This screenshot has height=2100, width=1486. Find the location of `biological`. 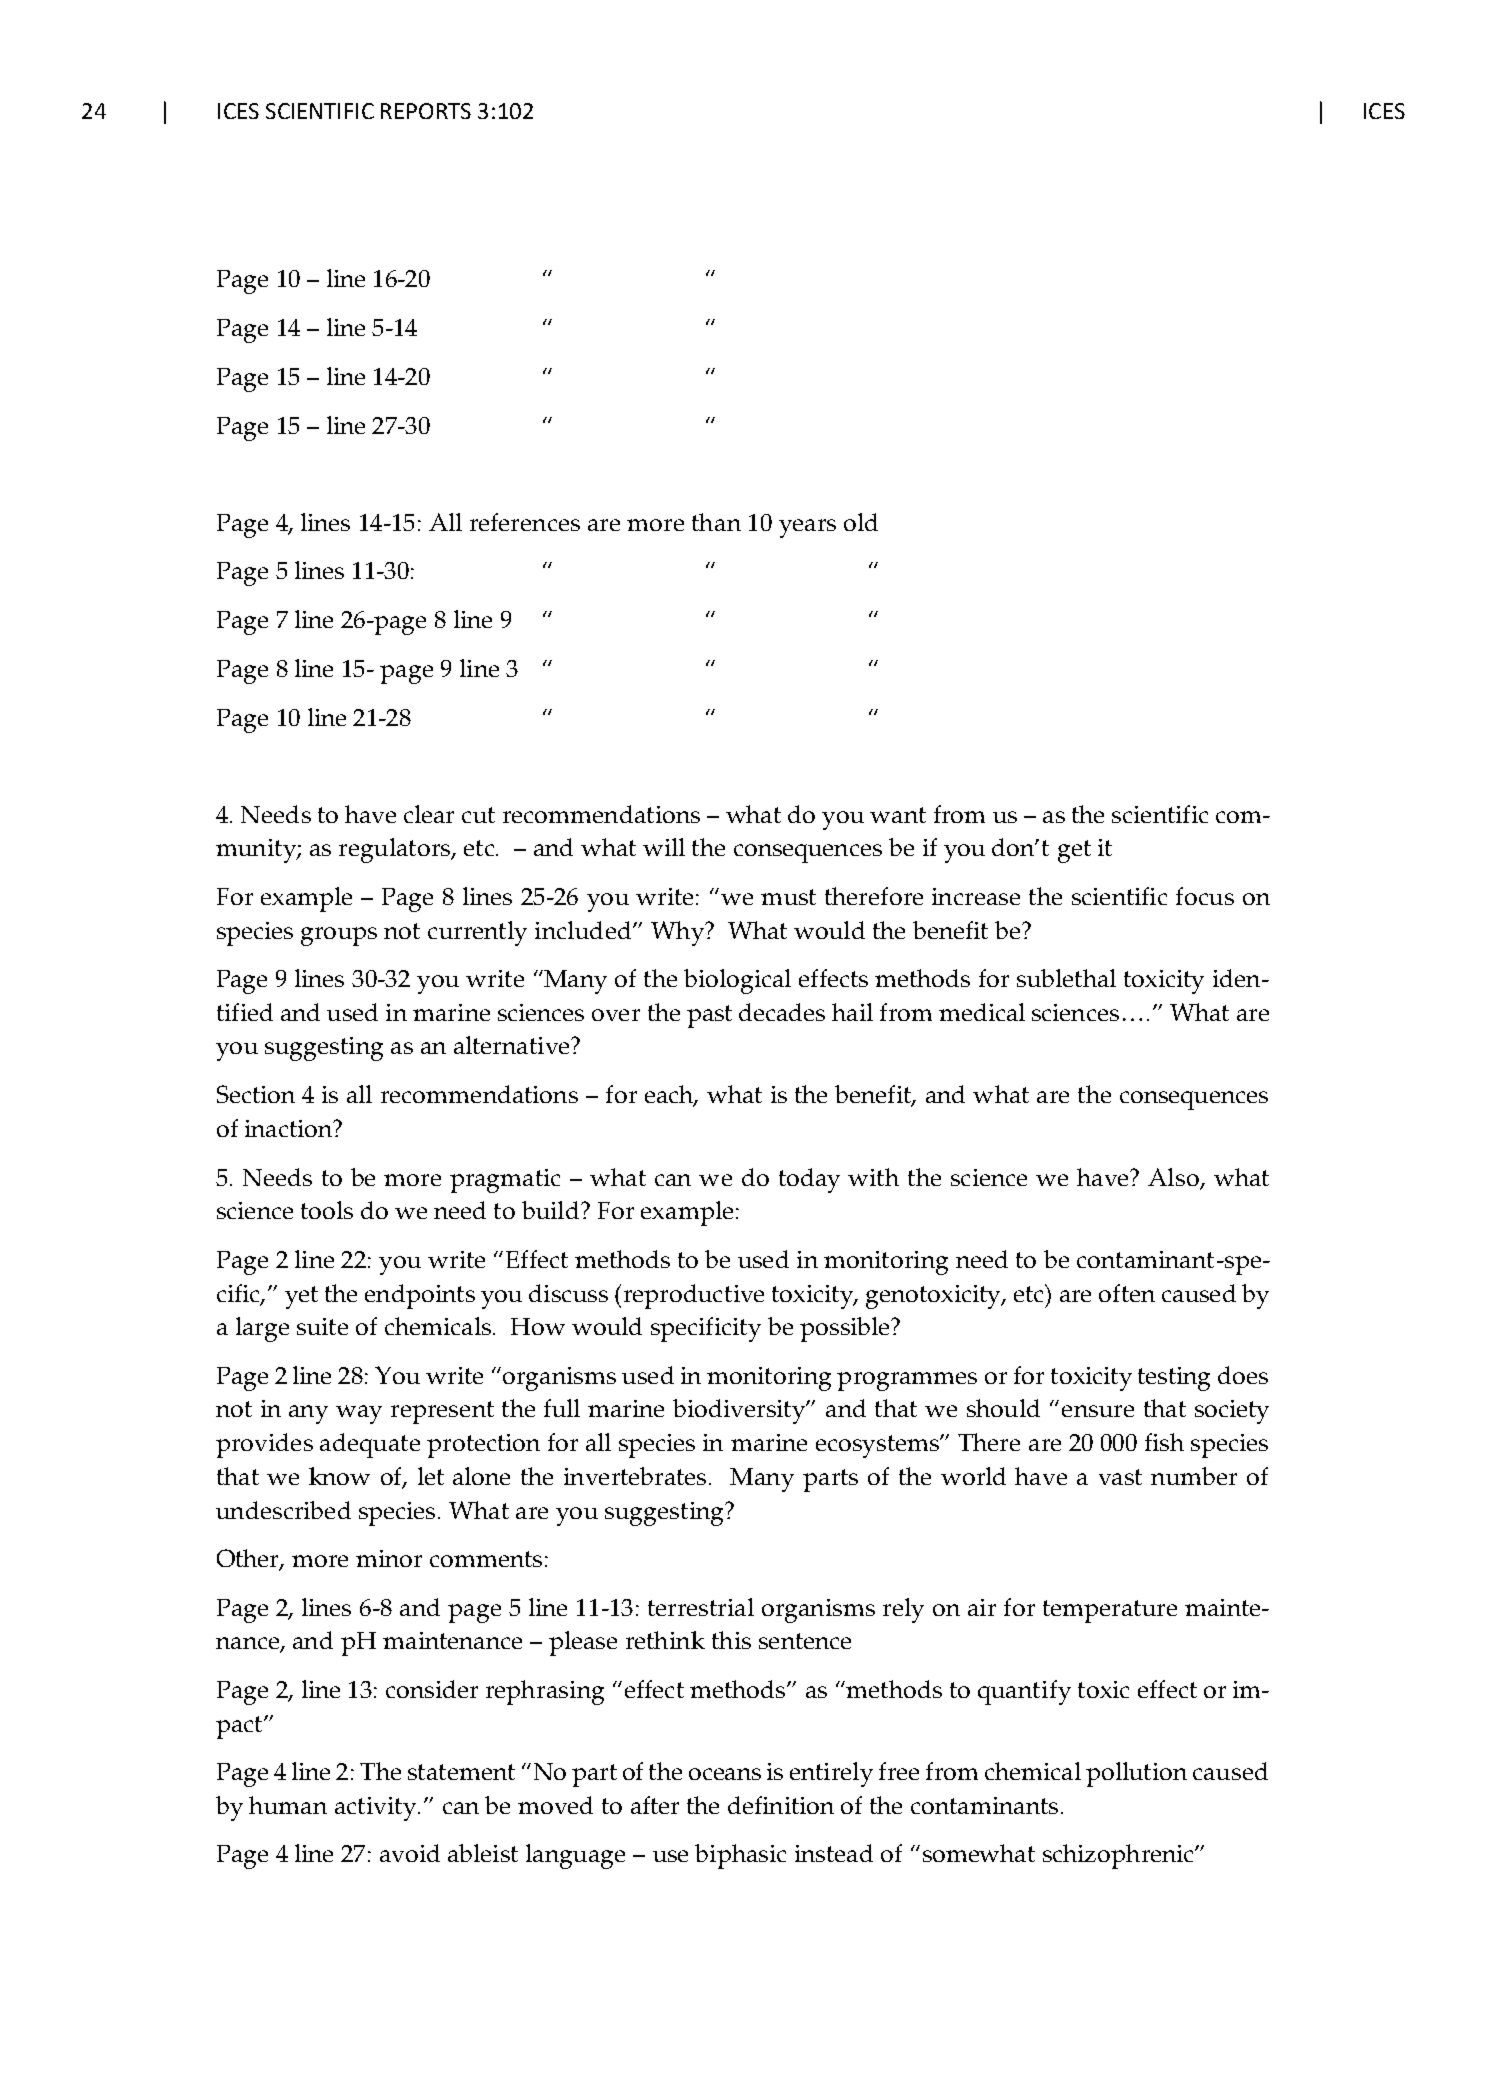

biological is located at coordinates (737, 981).
